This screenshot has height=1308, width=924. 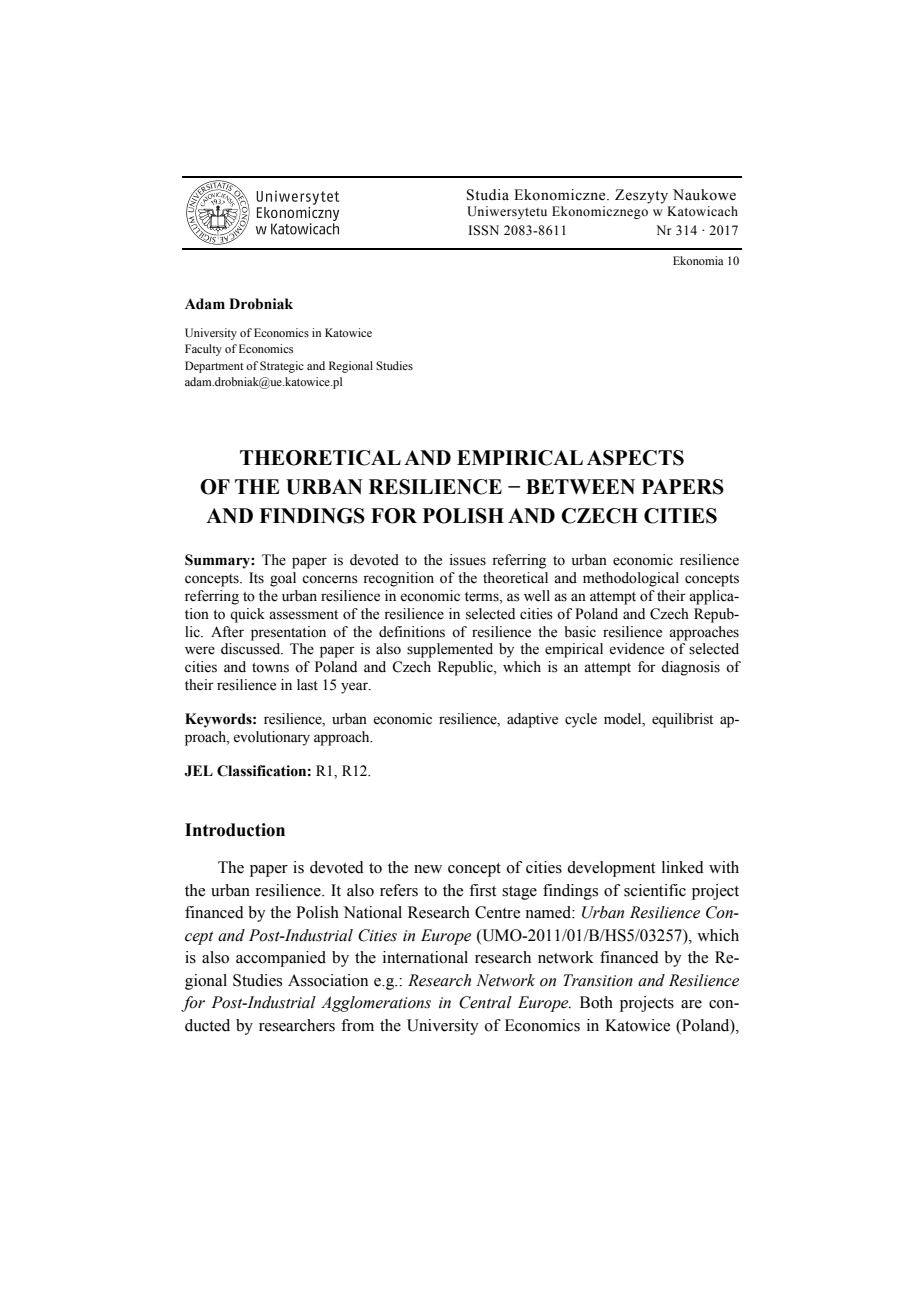 I want to click on ASPECTS, so click(x=635, y=458).
